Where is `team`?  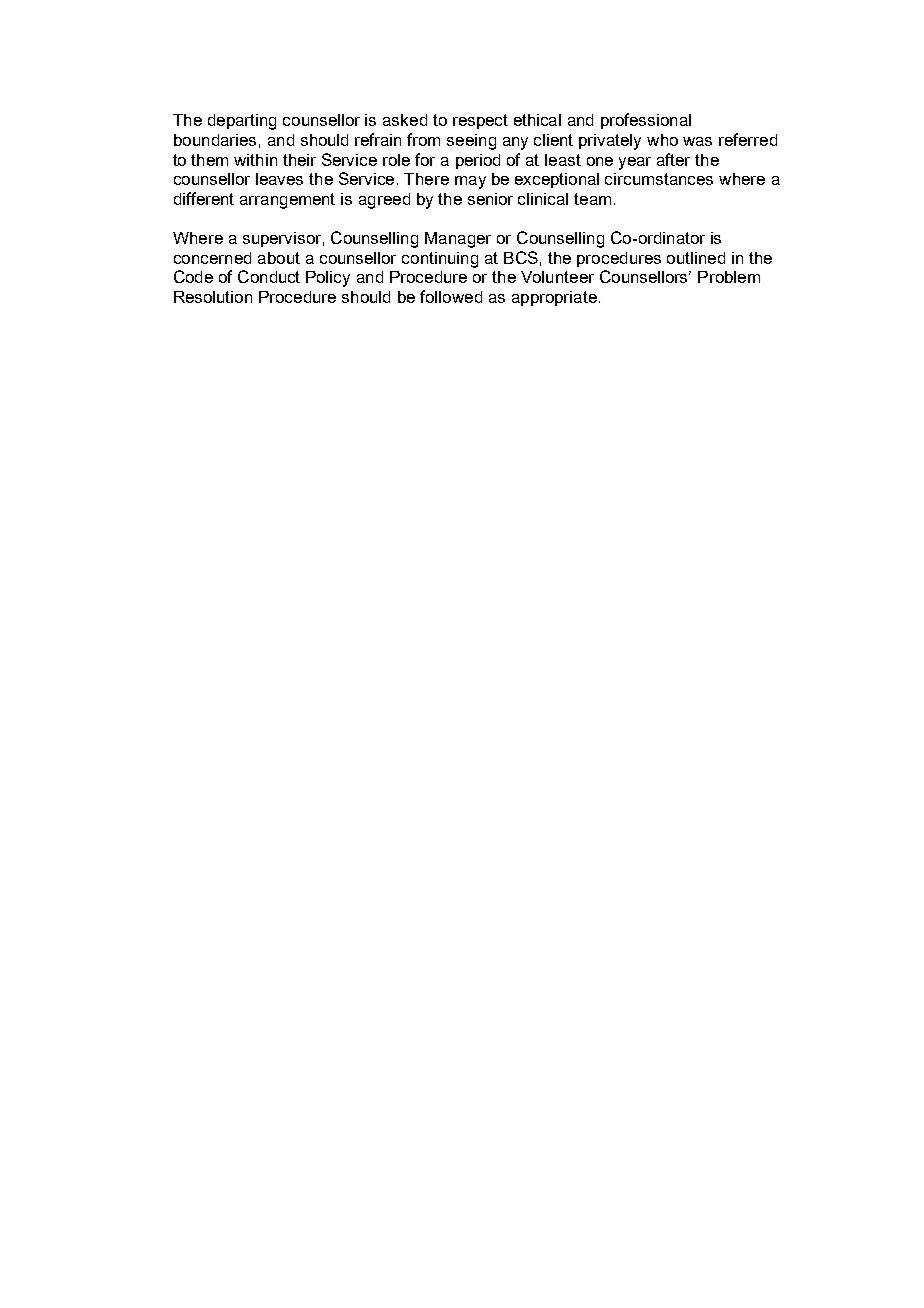
team is located at coordinates (592, 199).
